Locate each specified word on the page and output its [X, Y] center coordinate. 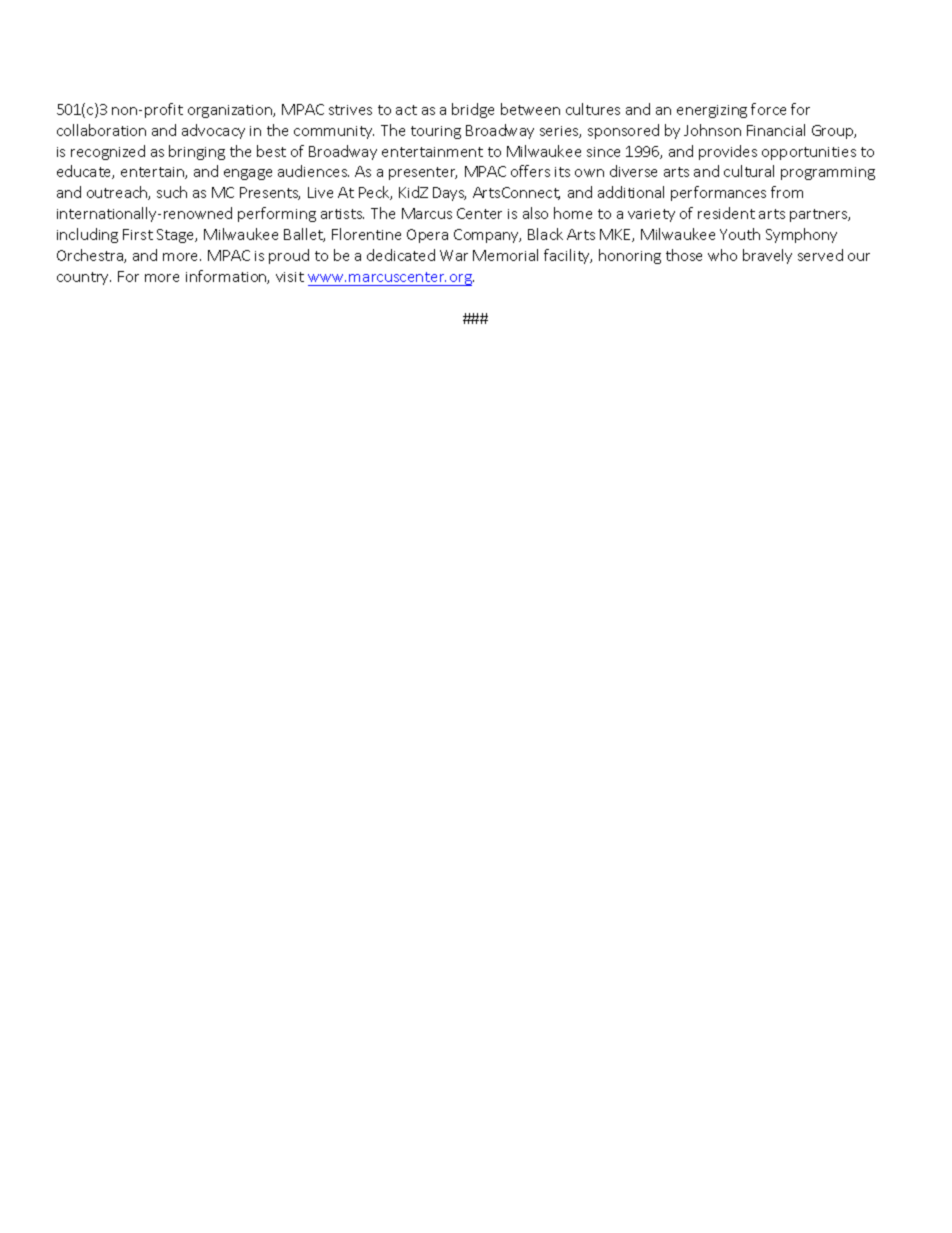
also [535, 213]
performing [277, 214]
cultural [749, 171]
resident [726, 213]
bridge [473, 110]
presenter [423, 173]
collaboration [101, 130]
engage [248, 174]
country [84, 278]
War [454, 255]
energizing [712, 111]
